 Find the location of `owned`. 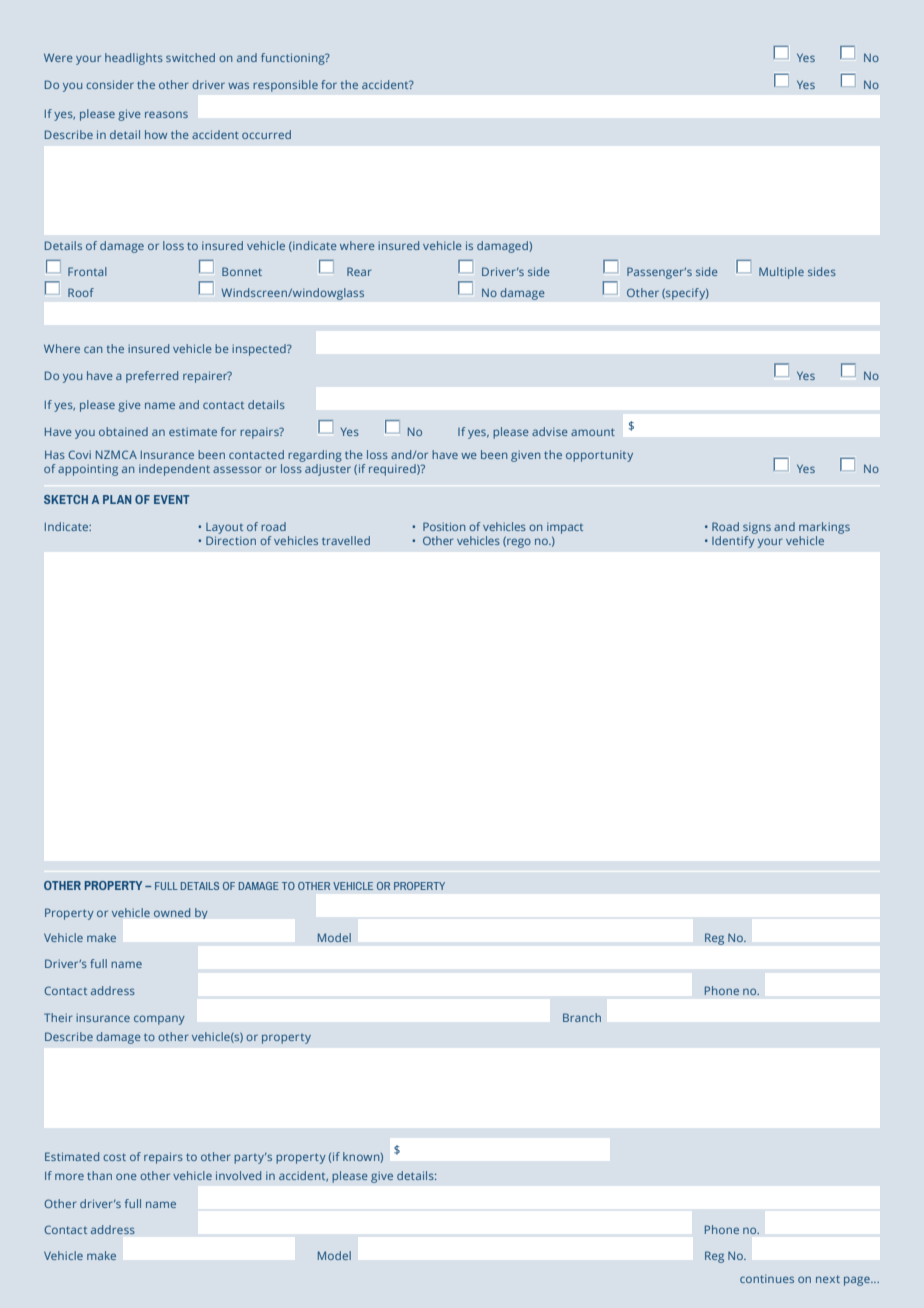

owned is located at coordinates (172, 912).
